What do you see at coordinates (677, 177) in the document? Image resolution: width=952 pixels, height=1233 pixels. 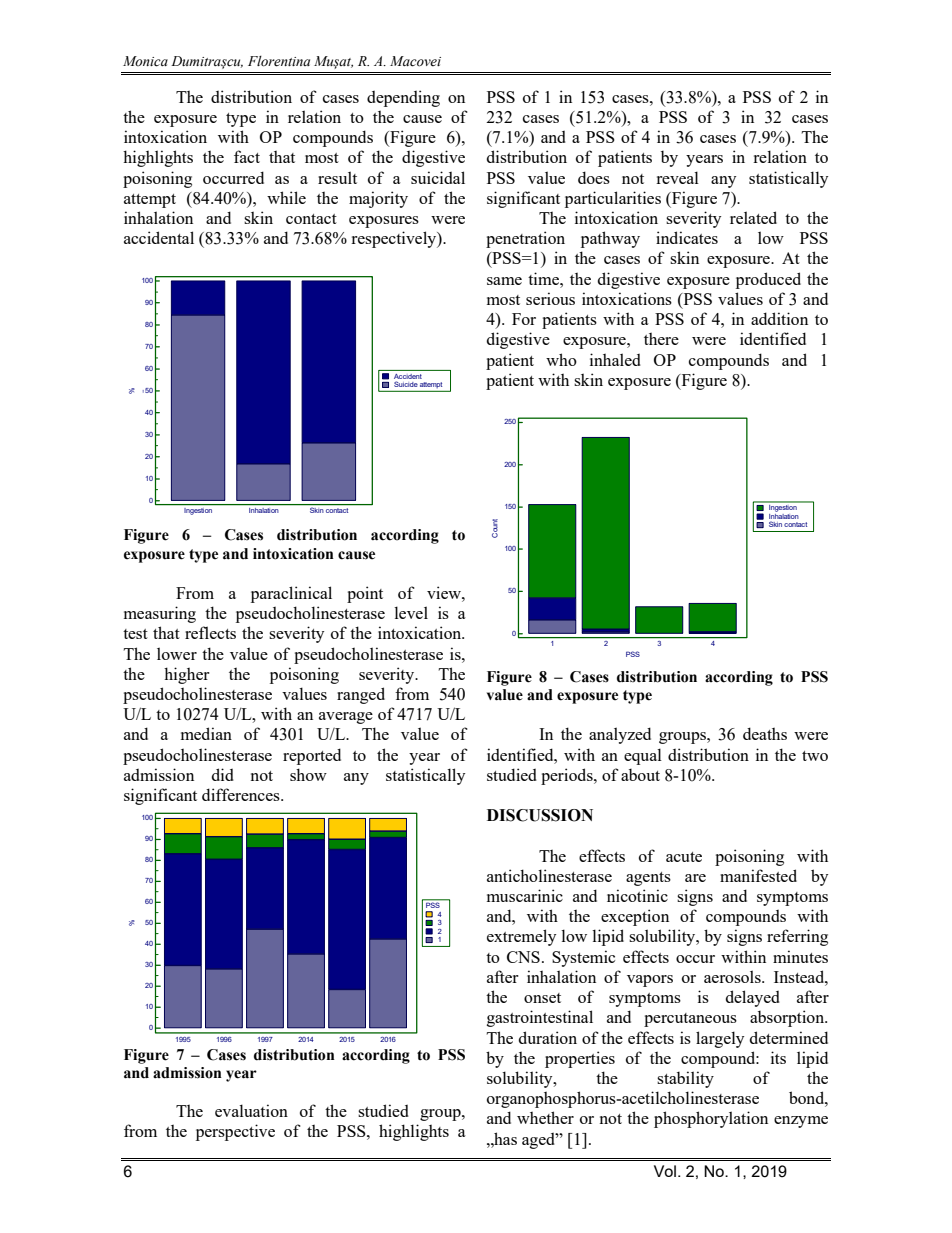 I see `reveal` at bounding box center [677, 177].
